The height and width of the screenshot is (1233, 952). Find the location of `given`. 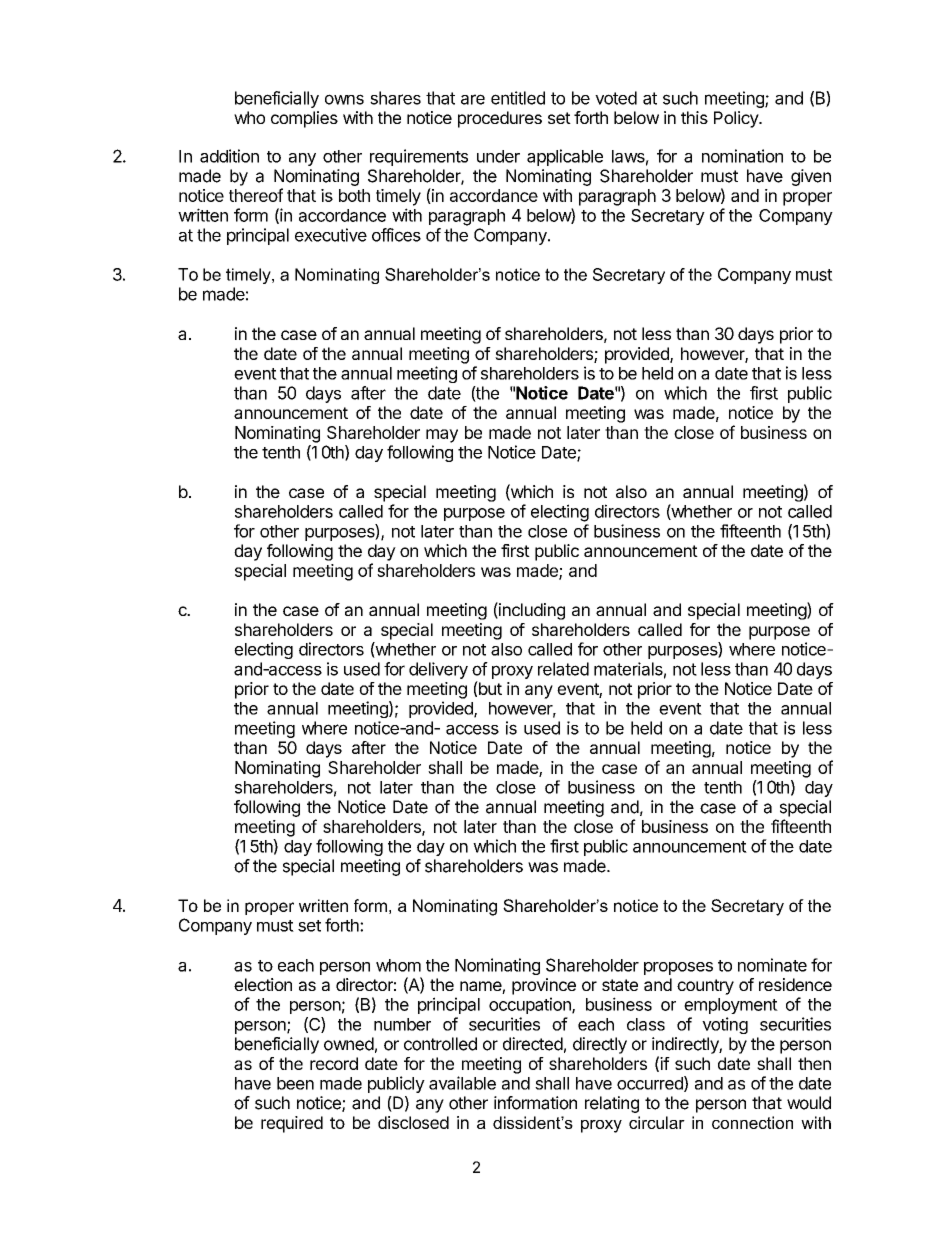

given is located at coordinates (811, 177).
